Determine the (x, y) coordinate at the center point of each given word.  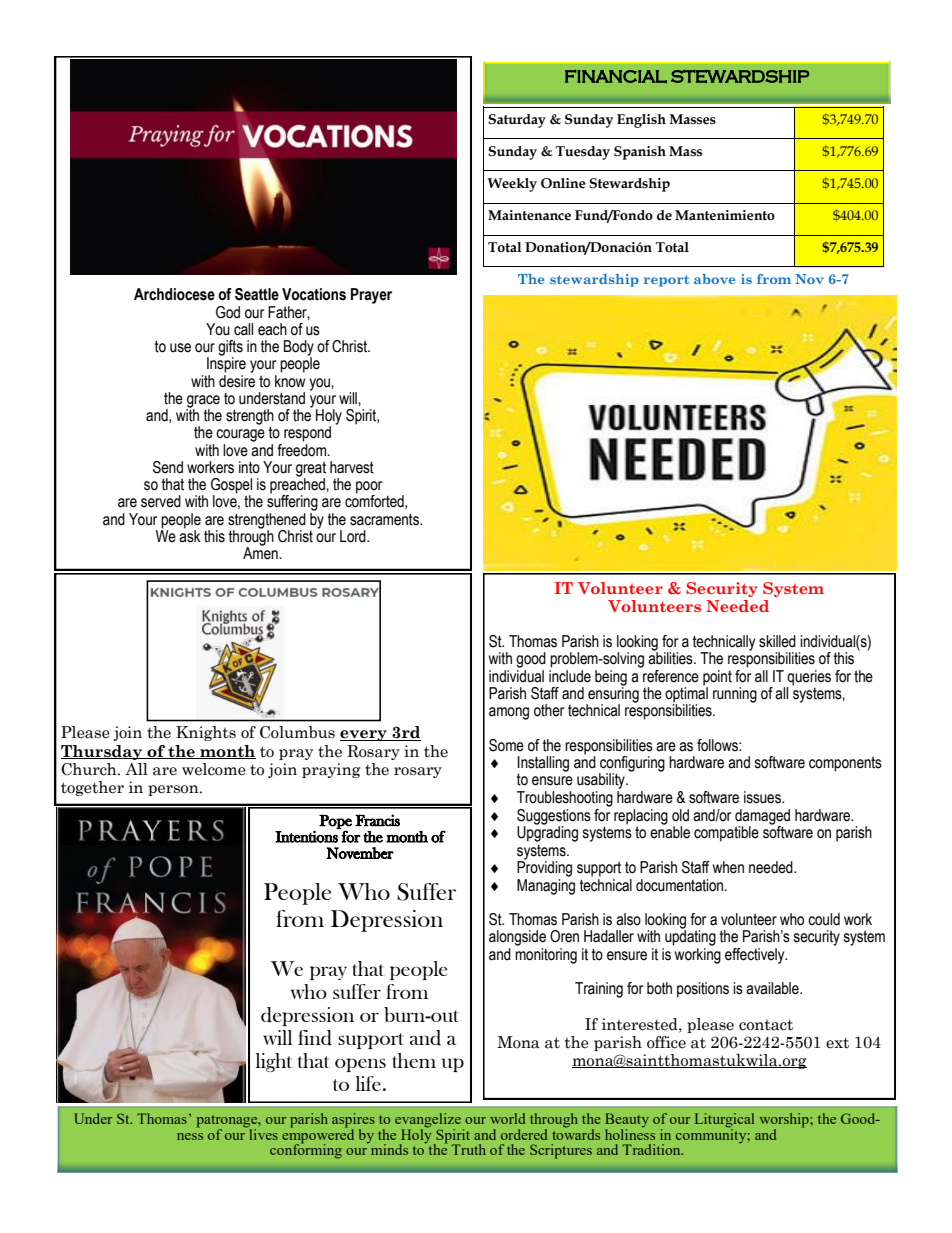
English (641, 121)
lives (262, 1133)
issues (763, 797)
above (714, 279)
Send (168, 467)
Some (506, 745)
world (507, 1118)
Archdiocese (174, 294)
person (174, 790)
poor (369, 488)
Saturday (517, 121)
